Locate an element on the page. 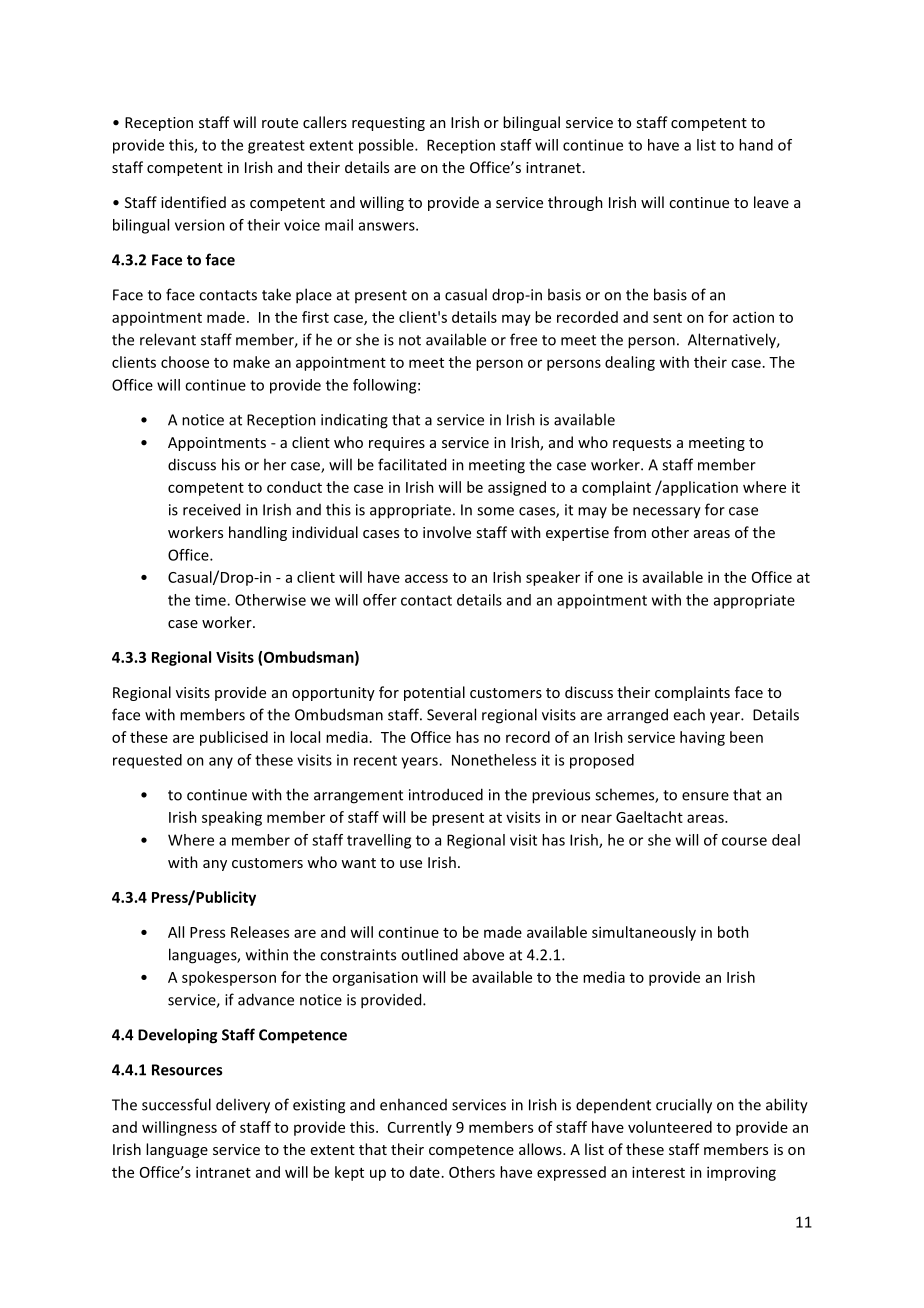  delivery is located at coordinates (243, 1106).
